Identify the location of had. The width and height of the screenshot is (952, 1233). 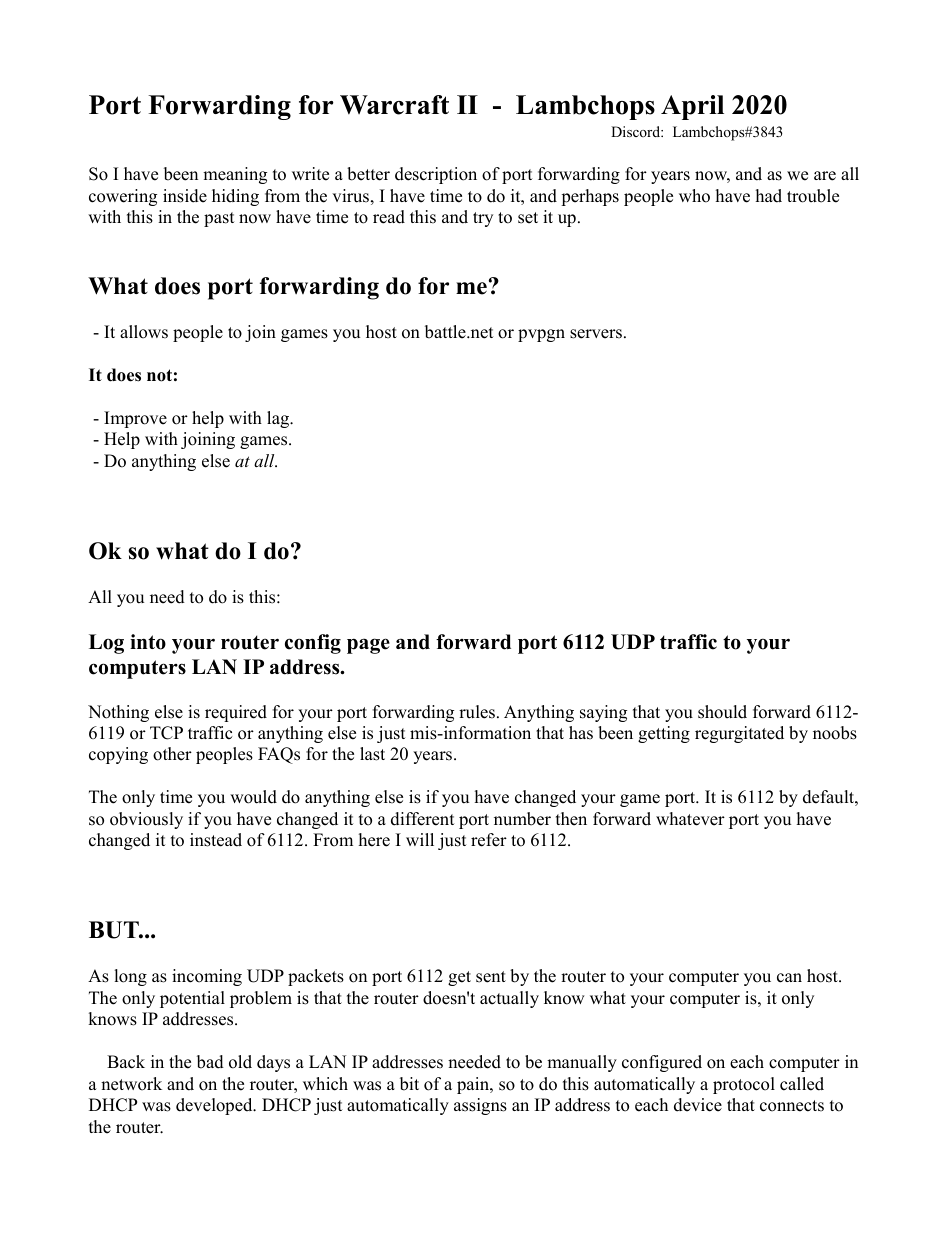
(769, 196).
